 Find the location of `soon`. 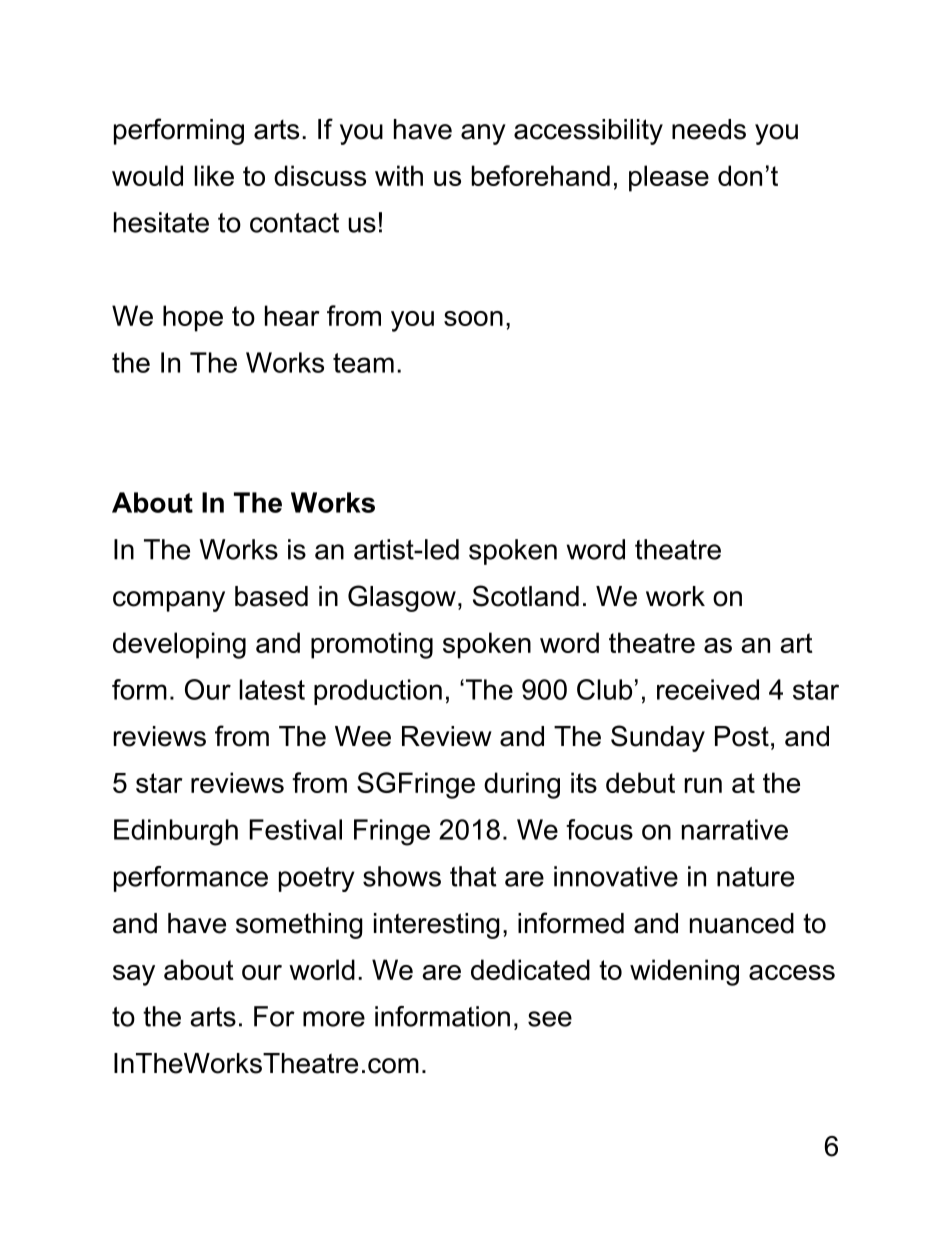

soon is located at coordinates (473, 318).
